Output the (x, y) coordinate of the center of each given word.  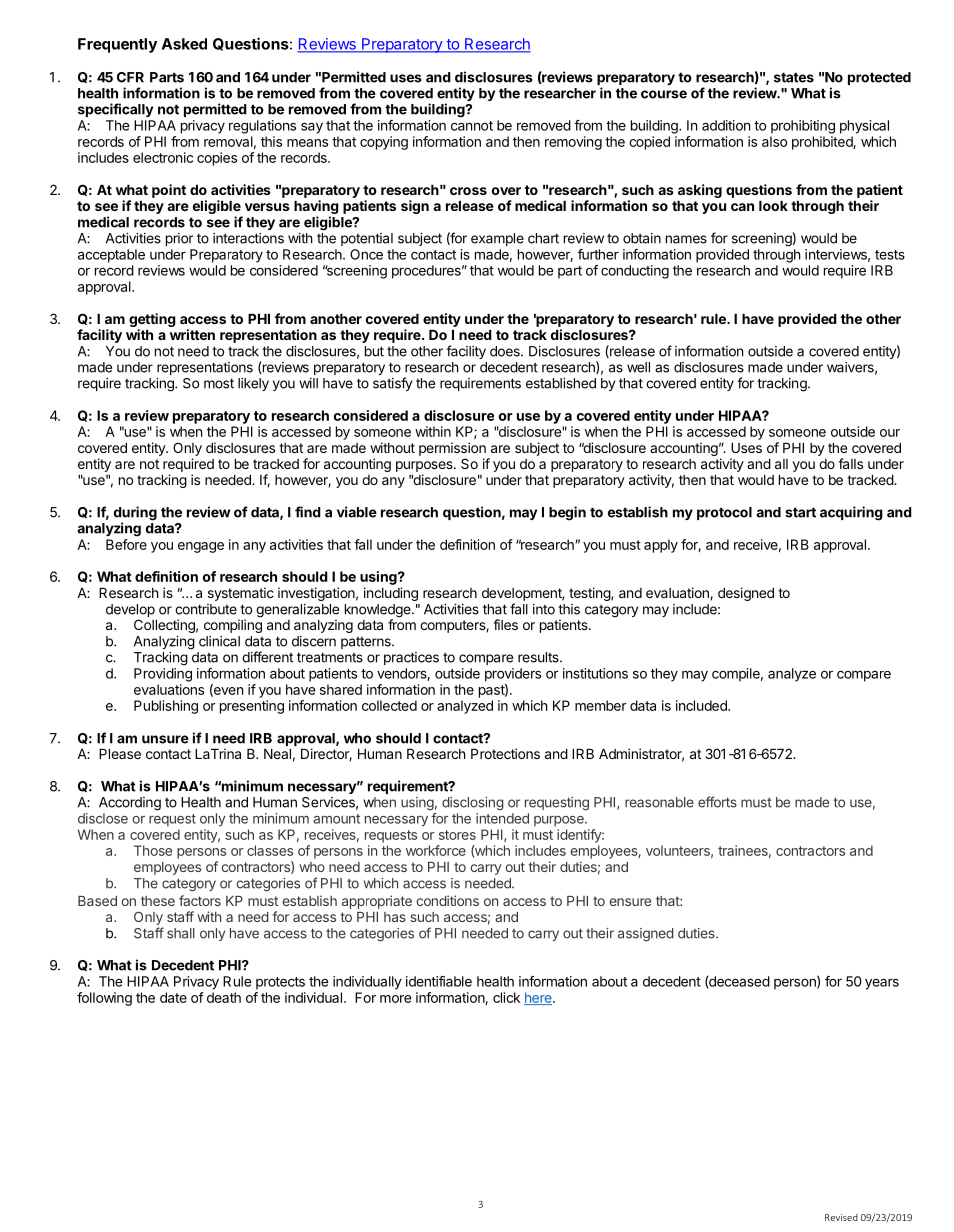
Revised (841, 1217)
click (506, 997)
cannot (472, 126)
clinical (219, 641)
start (800, 512)
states (794, 77)
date (173, 997)
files (505, 624)
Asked (184, 44)
